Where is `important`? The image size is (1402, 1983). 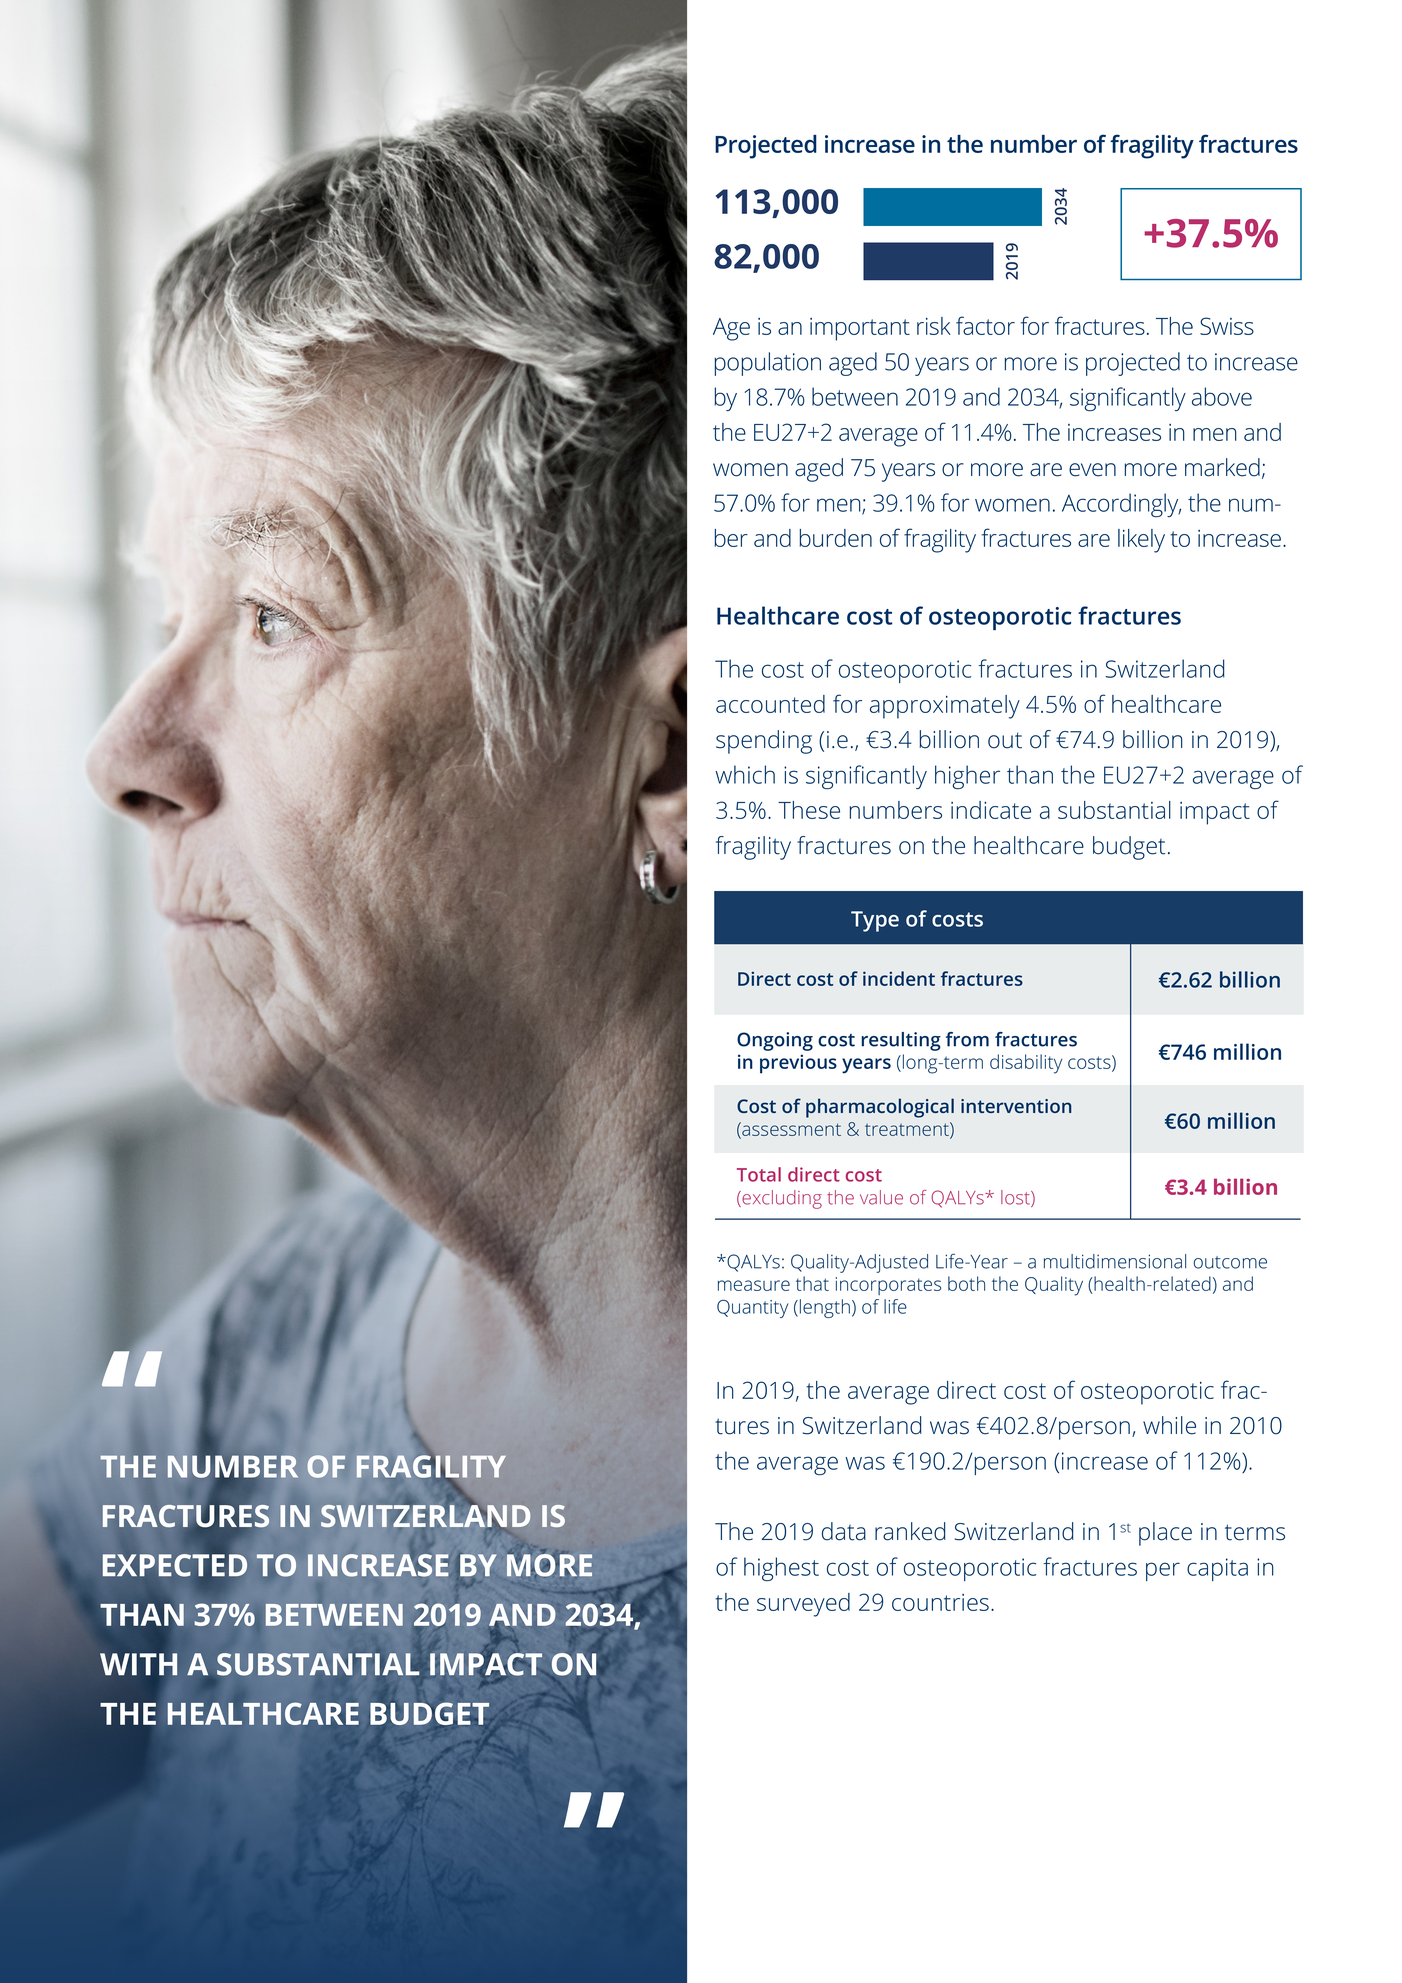 important is located at coordinates (860, 329).
